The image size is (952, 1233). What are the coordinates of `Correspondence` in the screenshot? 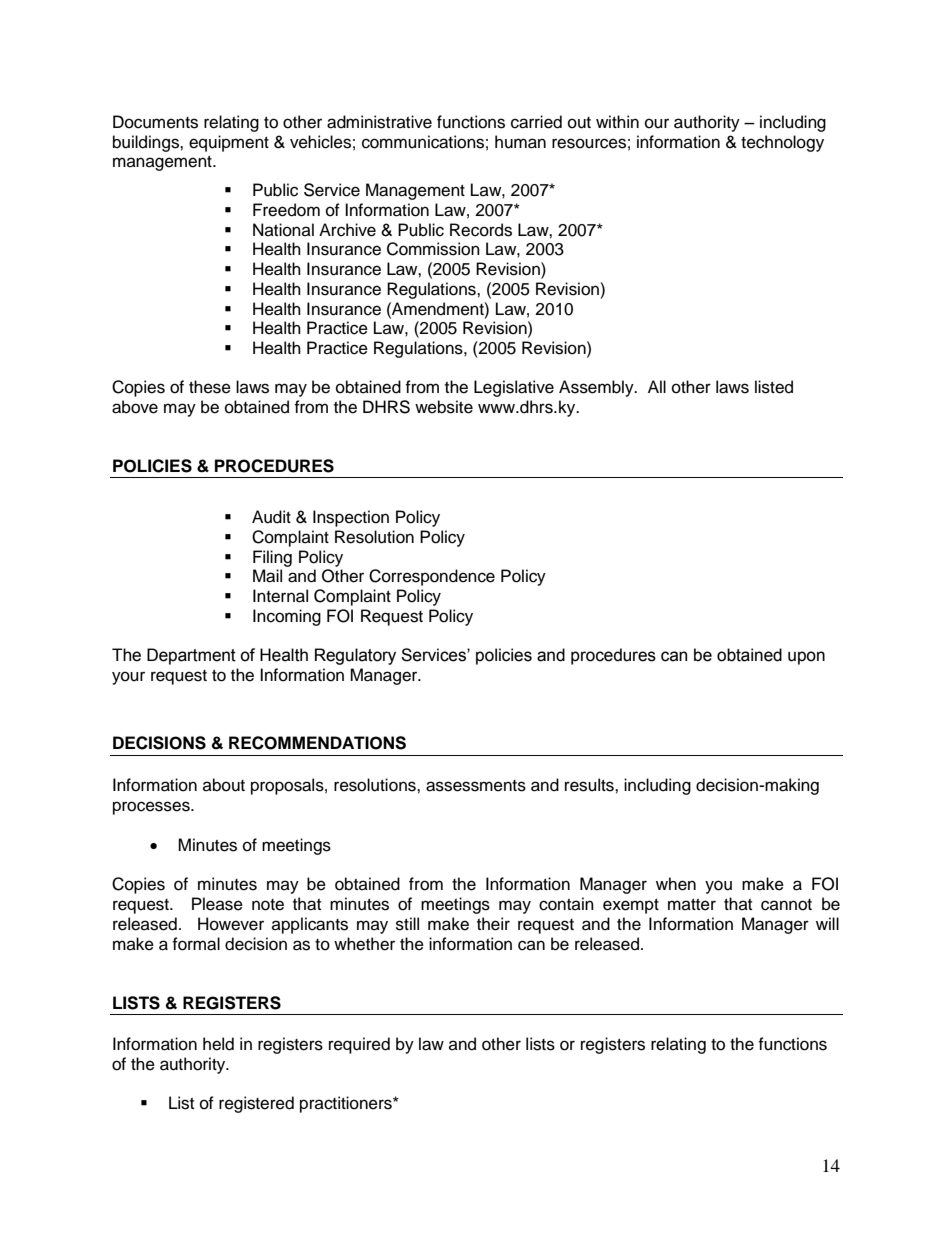 It's located at (432, 577).
